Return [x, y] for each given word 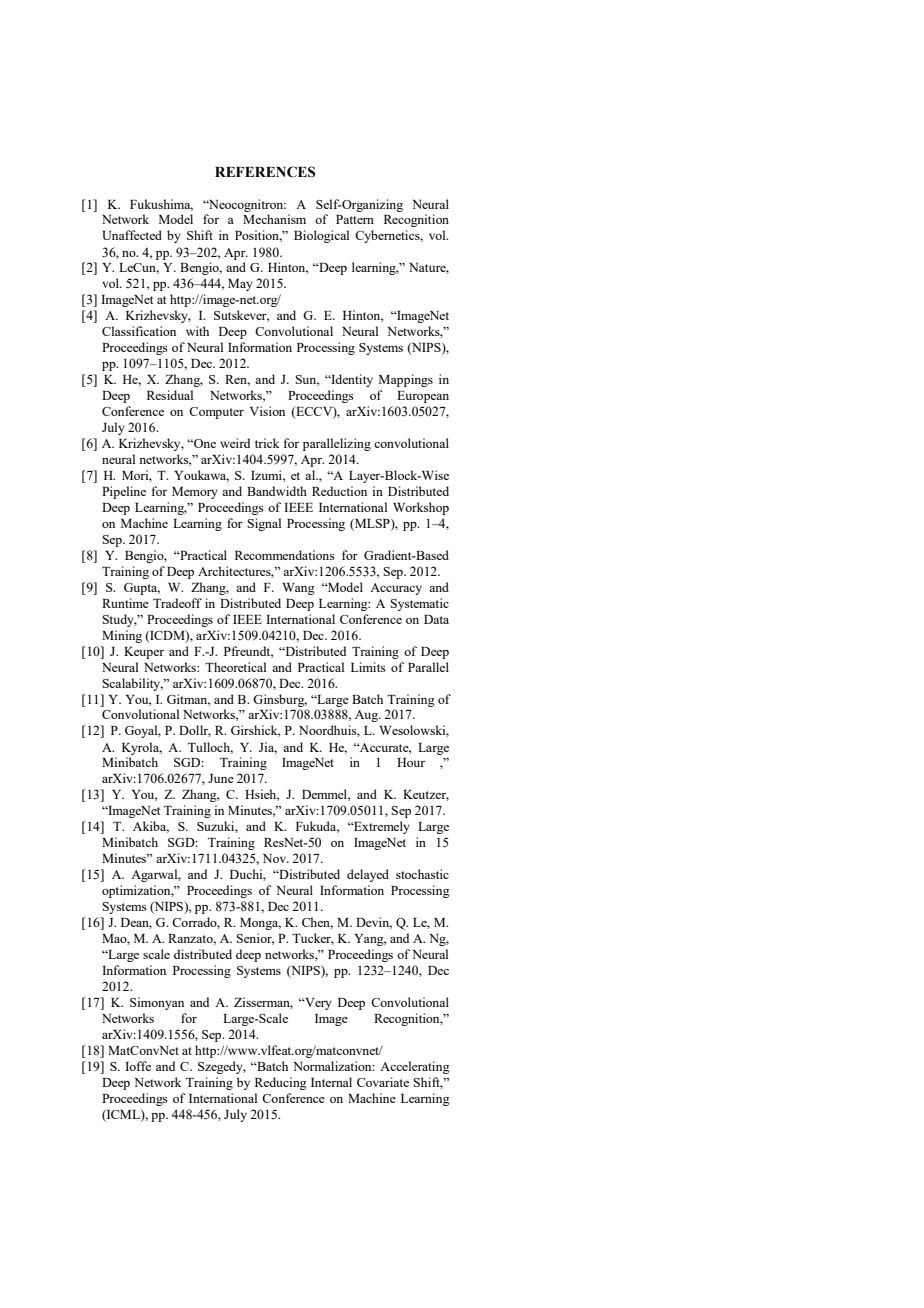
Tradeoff [177, 603]
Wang [298, 589]
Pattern [355, 219]
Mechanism [274, 219]
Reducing [281, 1083]
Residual [170, 395]
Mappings [406, 380]
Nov [276, 858]
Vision [267, 411]
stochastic [422, 874]
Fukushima [161, 205]
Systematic [419, 604]
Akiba [151, 827]
